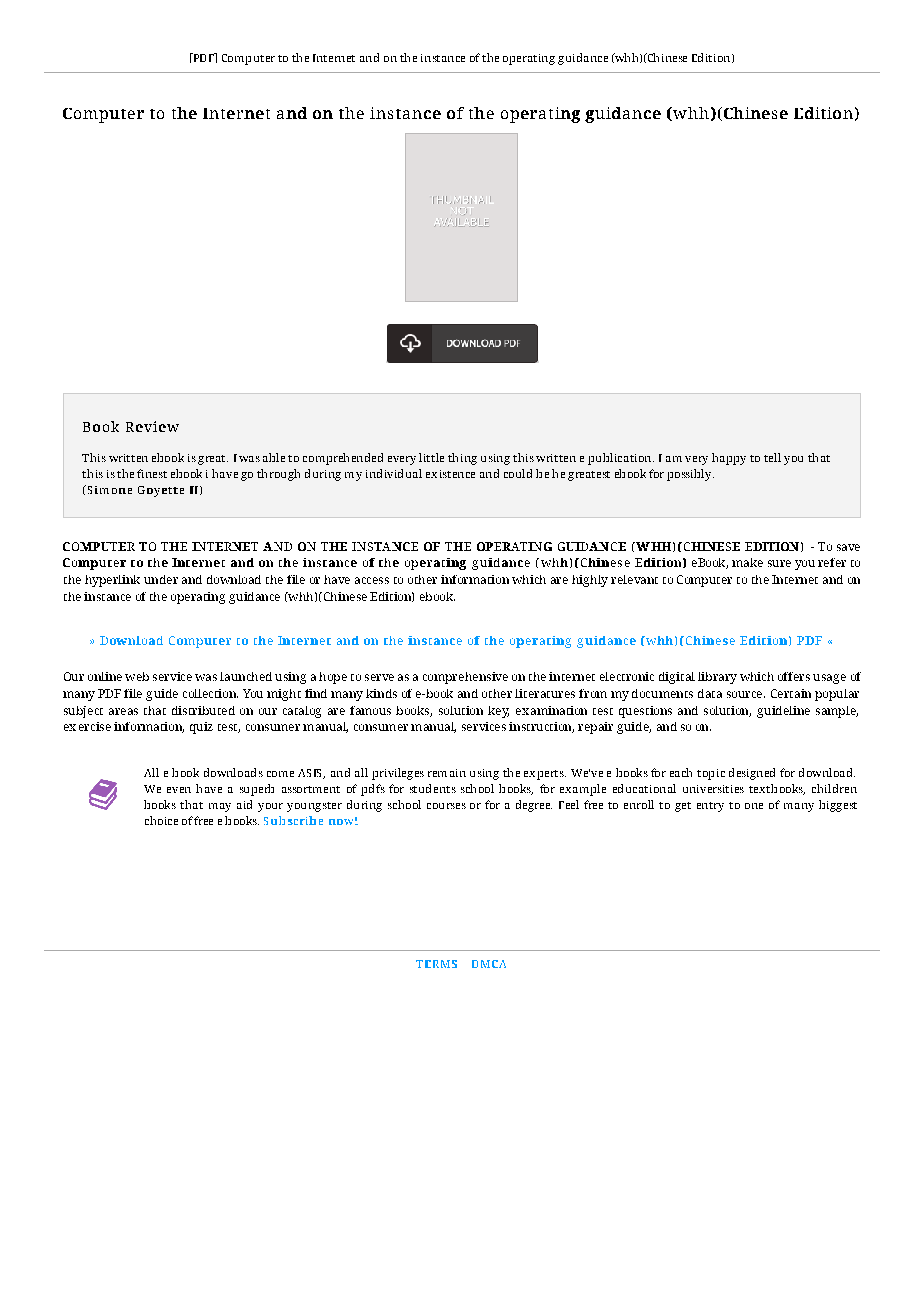  I want to click on web, so click(137, 676).
